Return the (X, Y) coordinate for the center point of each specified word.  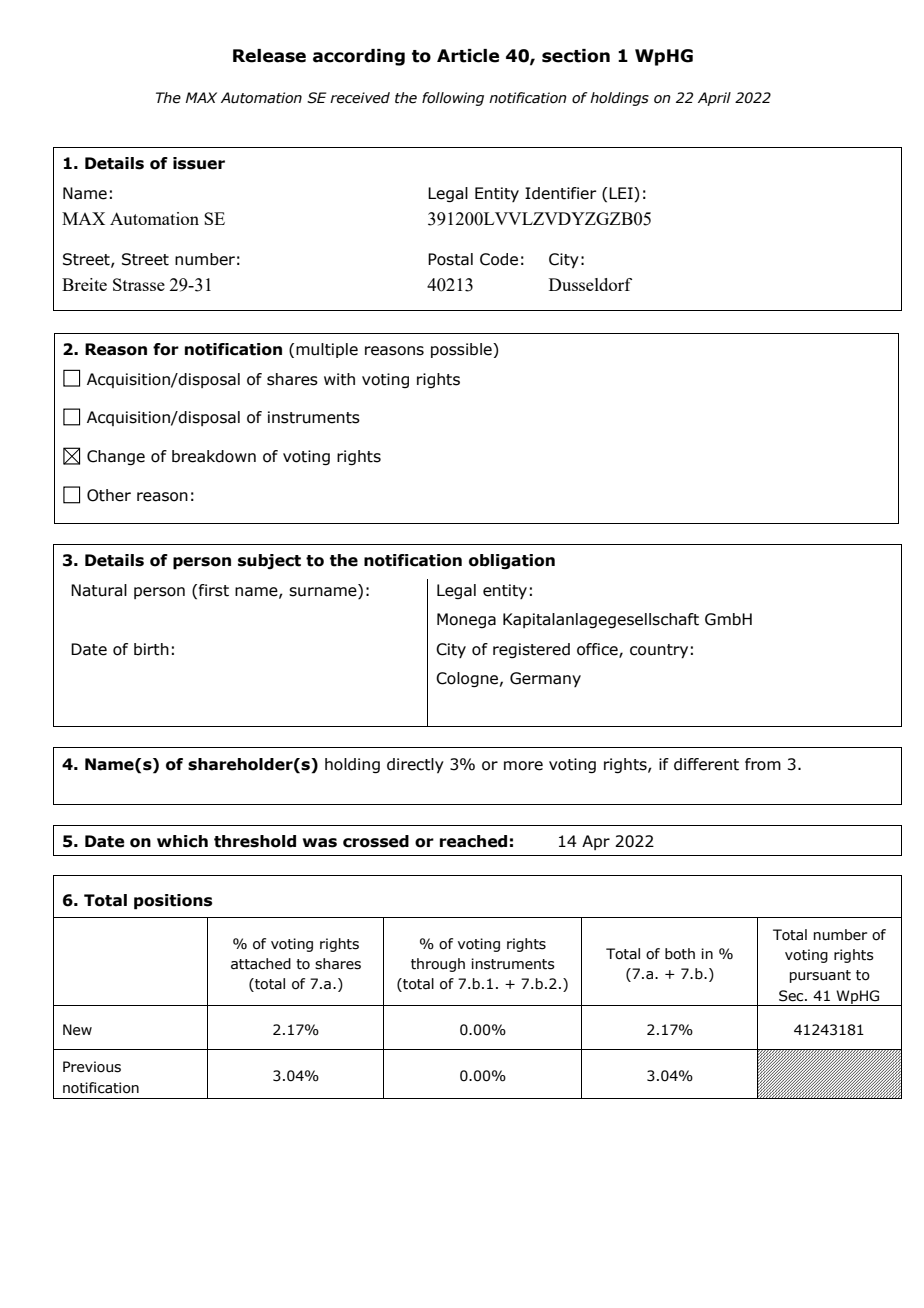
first (214, 590)
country (659, 651)
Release (269, 56)
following (453, 99)
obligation (512, 562)
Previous (92, 1067)
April (714, 99)
